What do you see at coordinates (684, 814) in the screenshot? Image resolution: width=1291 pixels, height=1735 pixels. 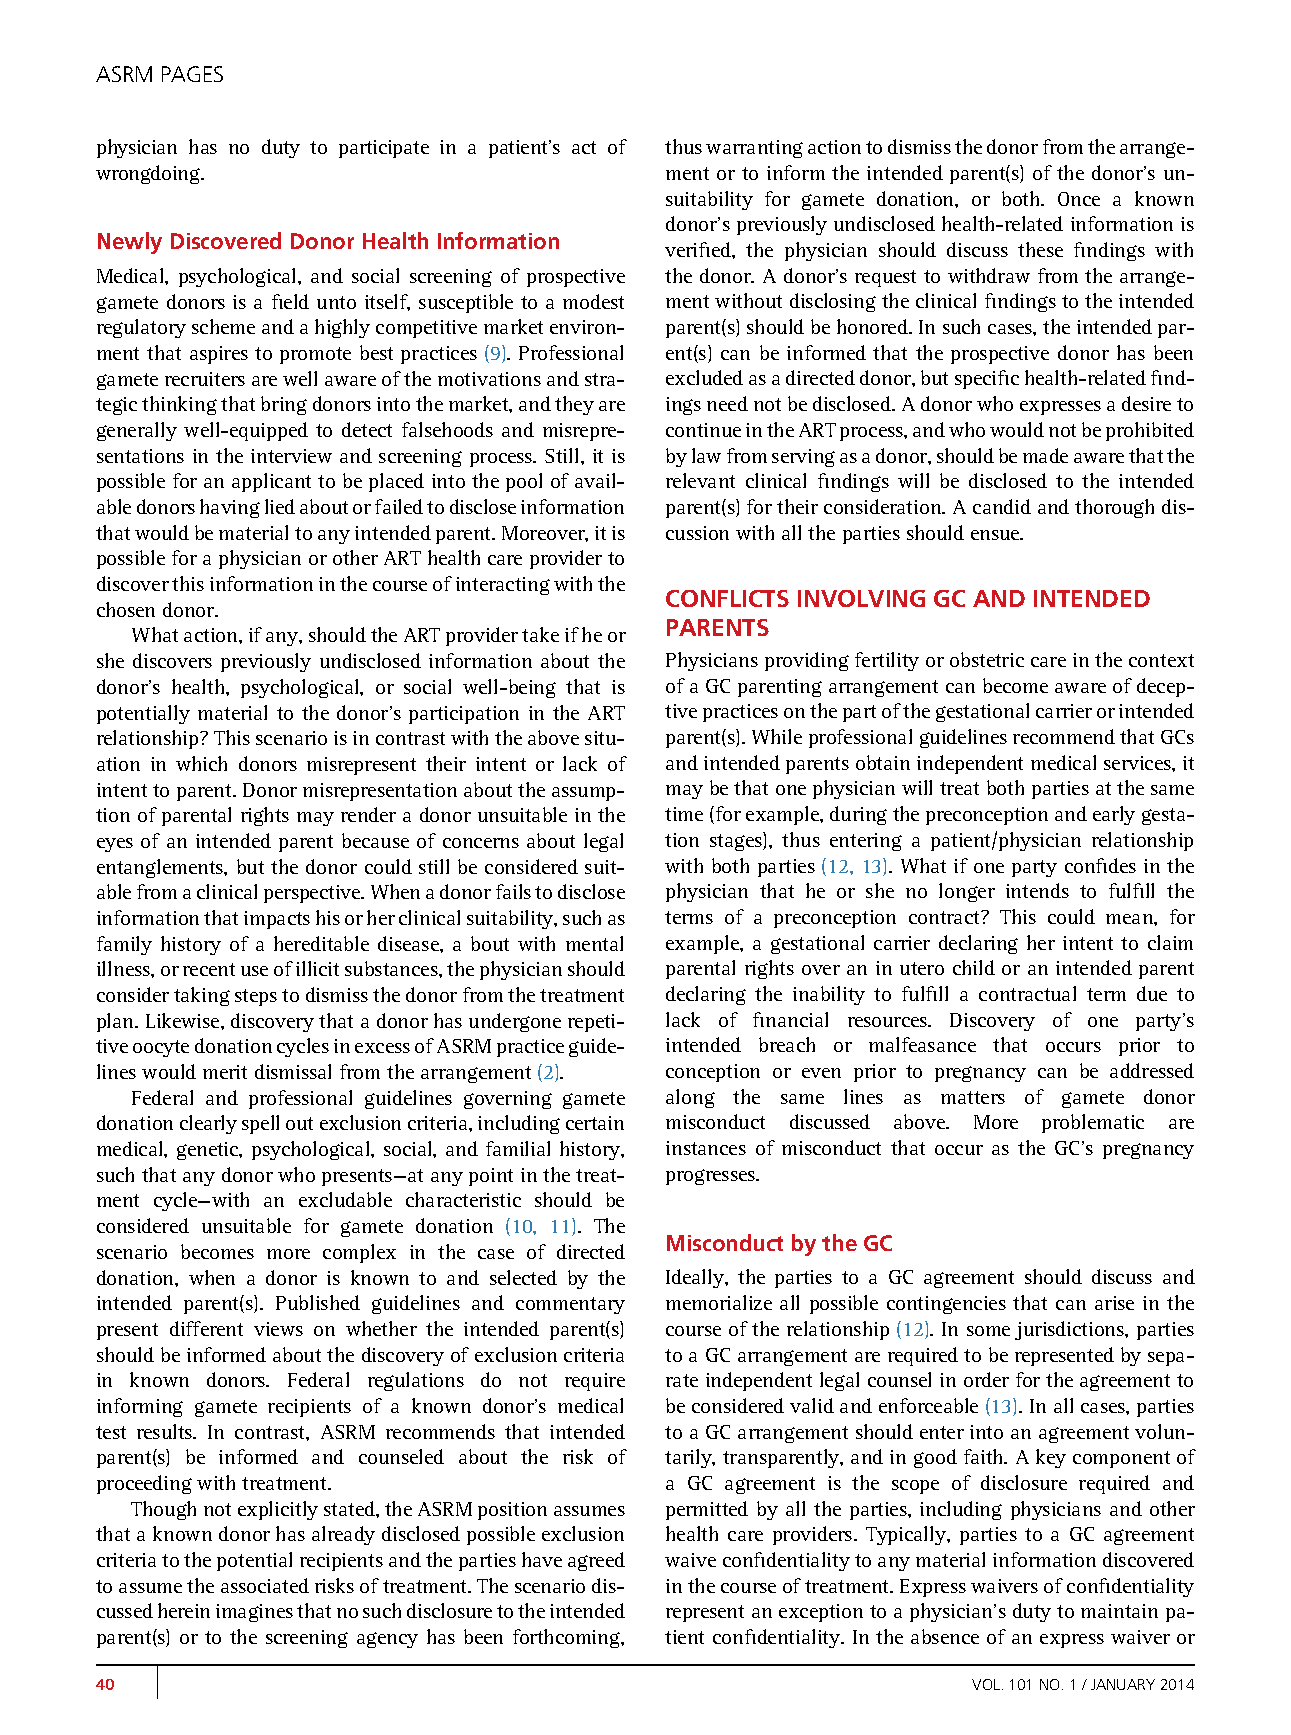 I see `time` at bounding box center [684, 814].
